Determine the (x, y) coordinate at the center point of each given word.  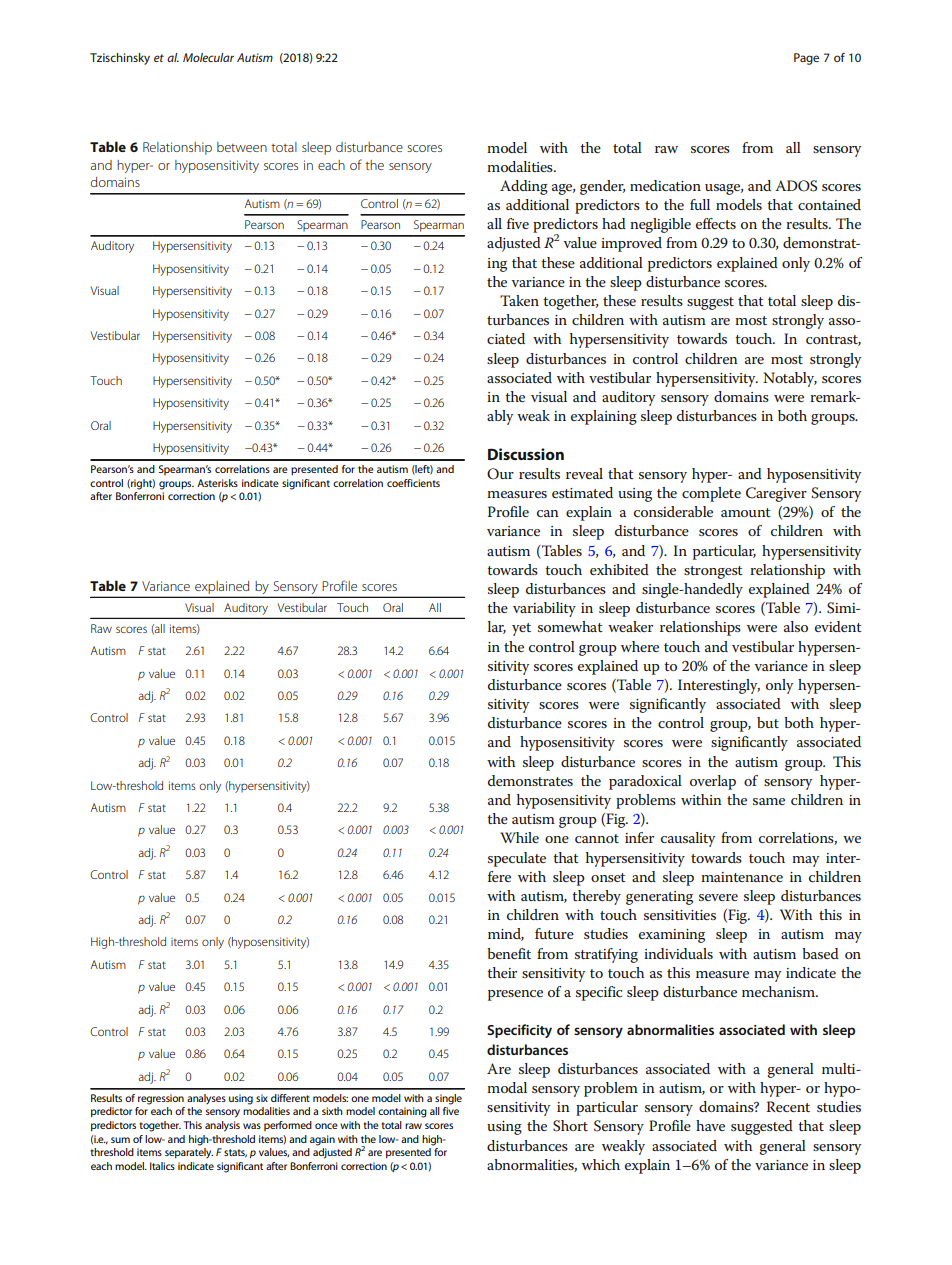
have (710, 1125)
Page (806, 59)
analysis (222, 1126)
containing (402, 1112)
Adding (524, 187)
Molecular (208, 57)
